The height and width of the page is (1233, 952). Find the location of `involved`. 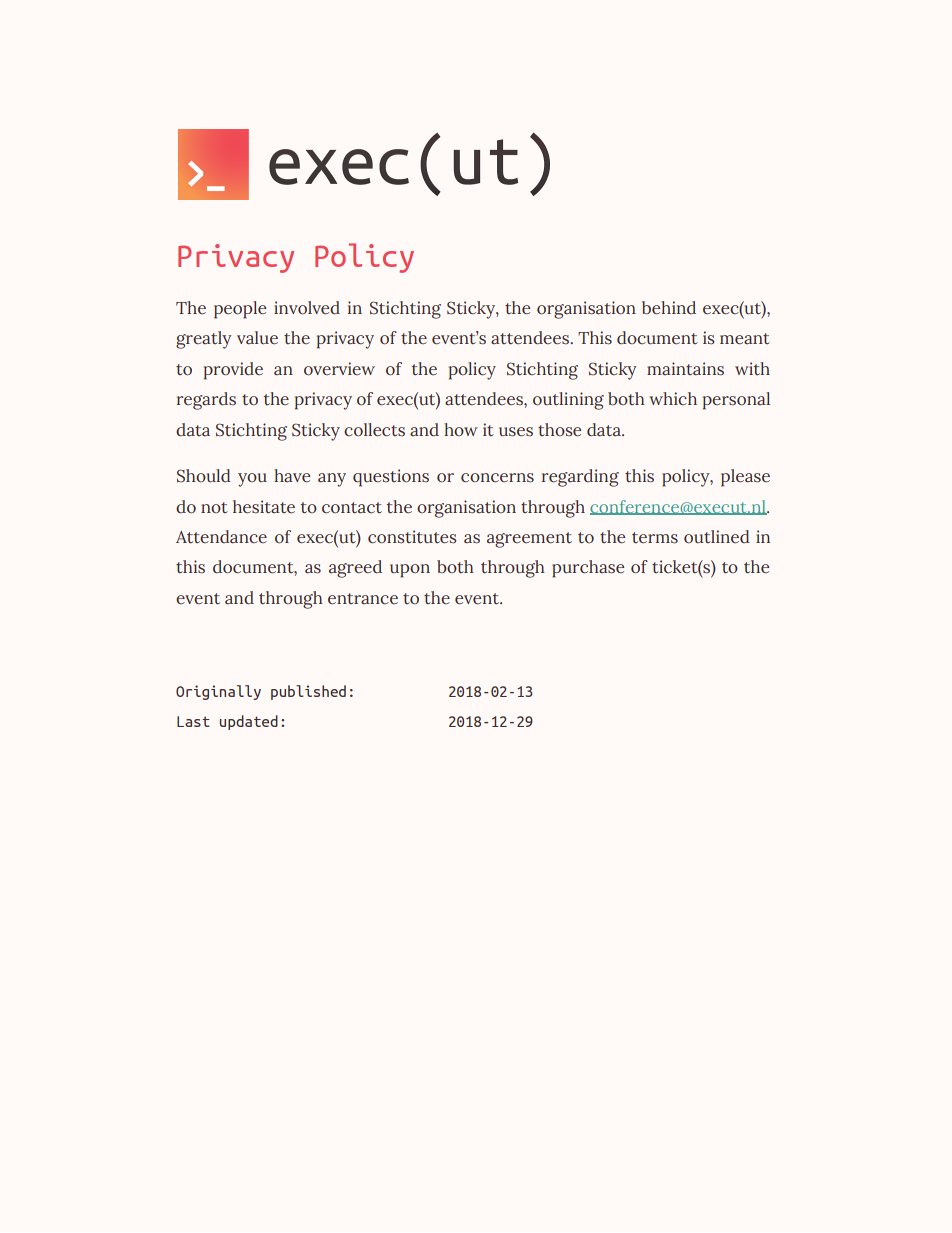

involved is located at coordinates (307, 308).
